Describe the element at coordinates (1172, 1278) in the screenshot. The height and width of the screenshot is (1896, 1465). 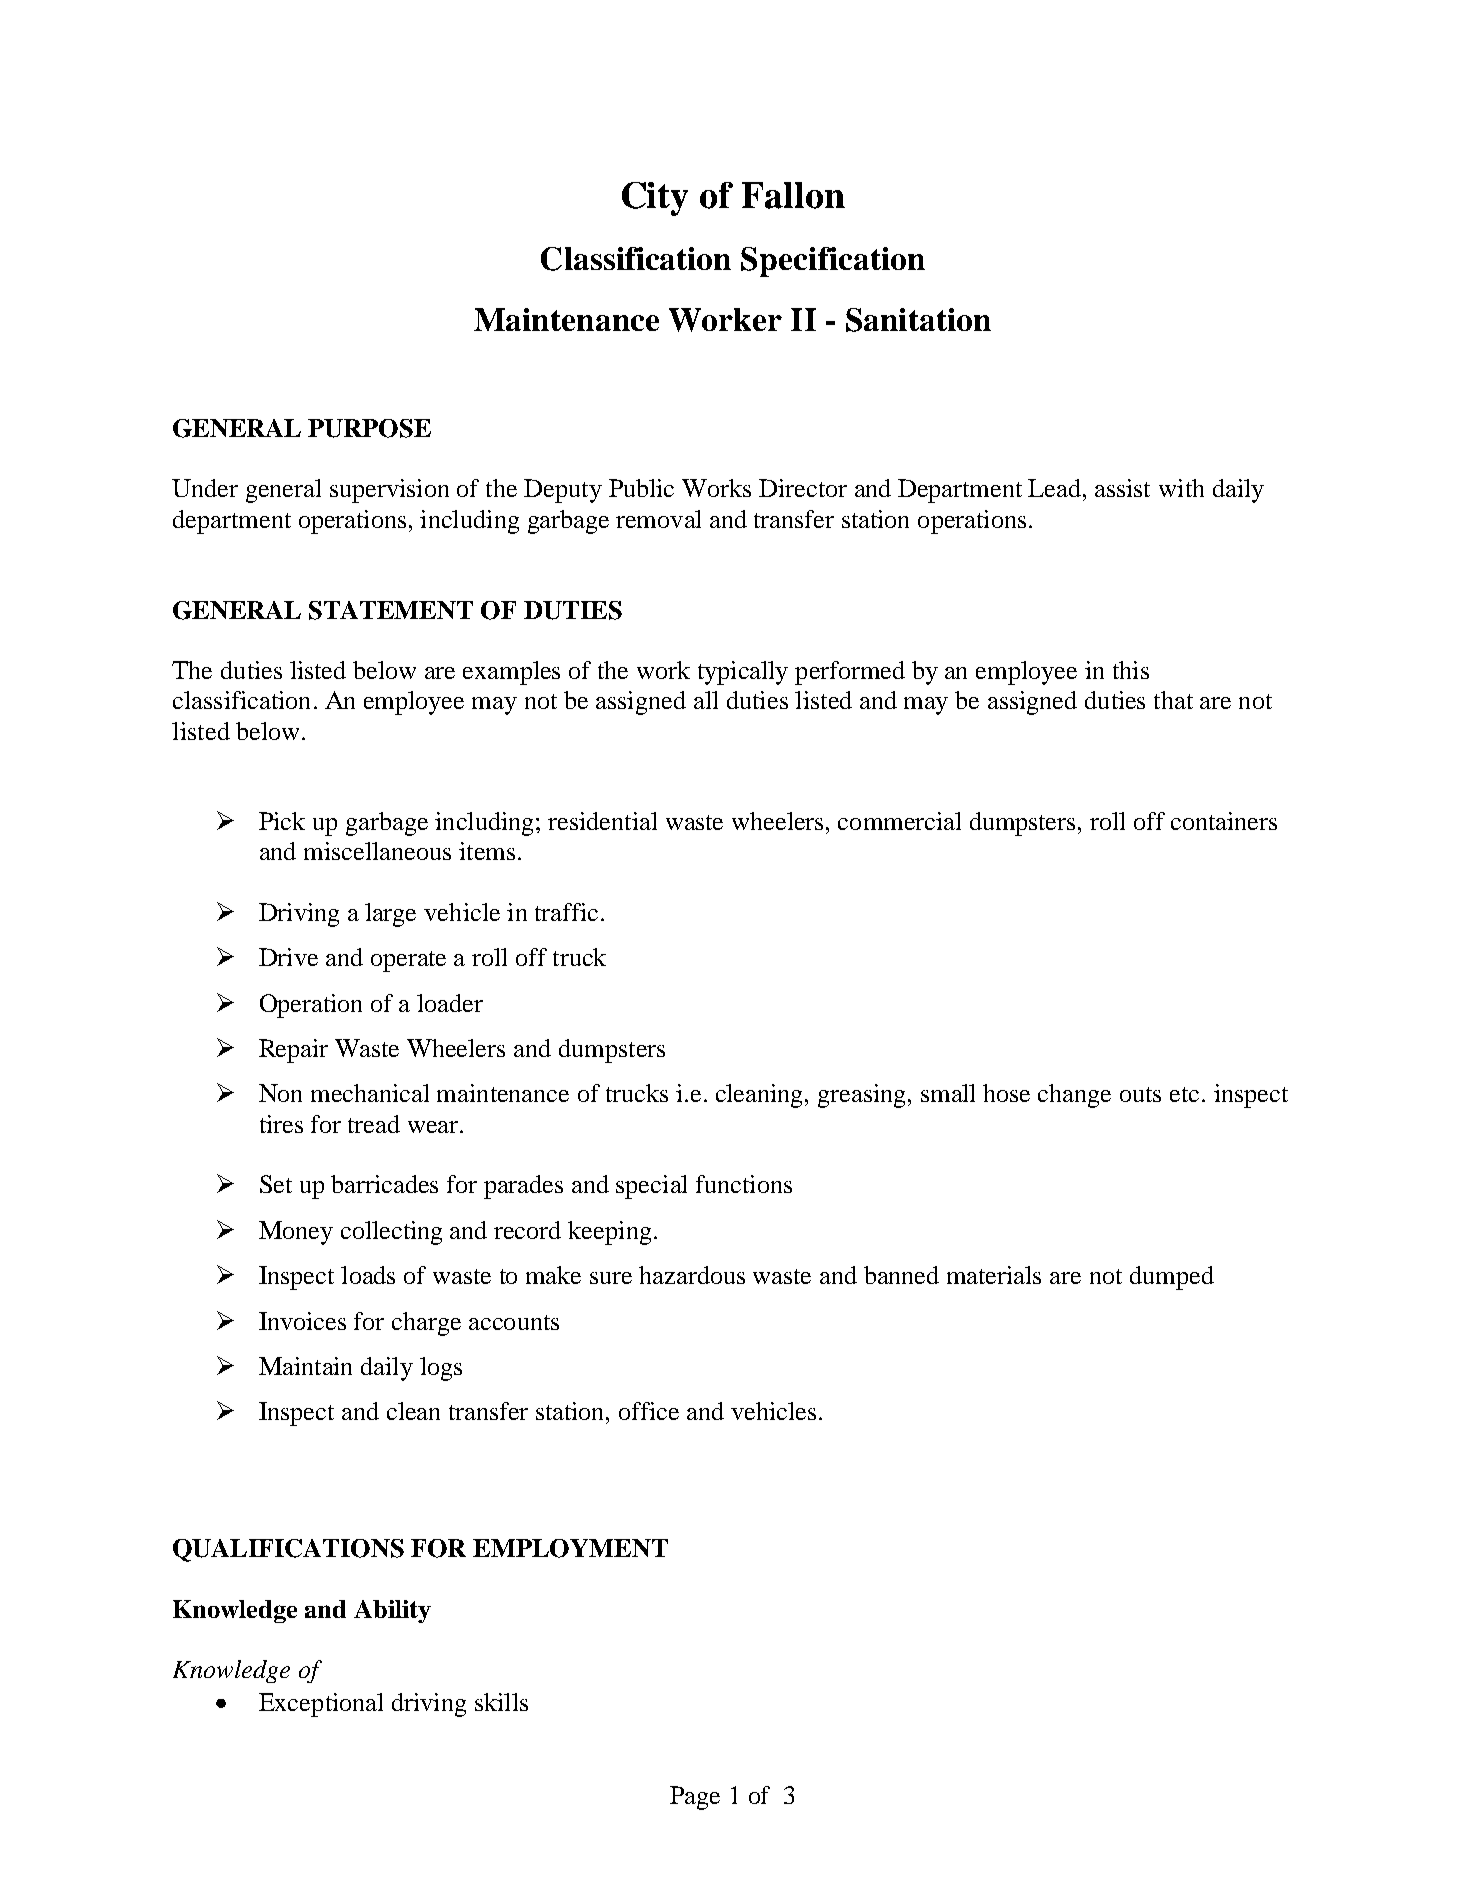
I see `dumped` at that location.
